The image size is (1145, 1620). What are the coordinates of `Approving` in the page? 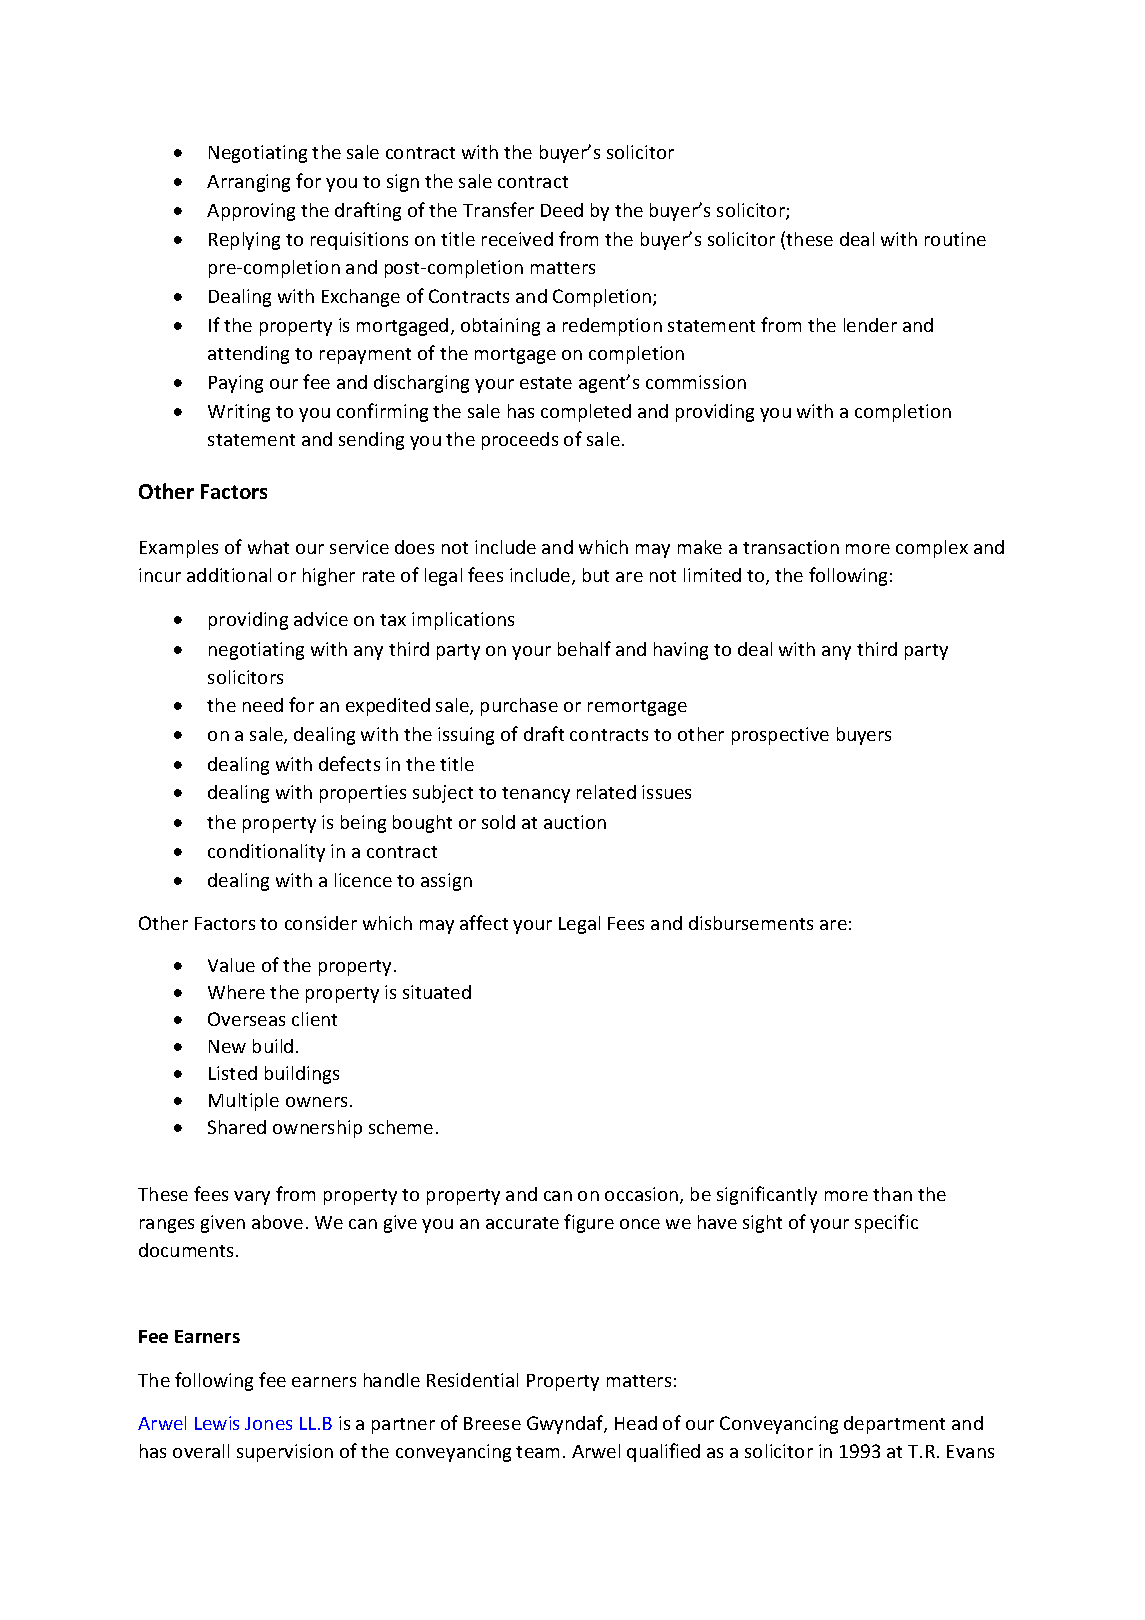 It's located at (251, 212).
